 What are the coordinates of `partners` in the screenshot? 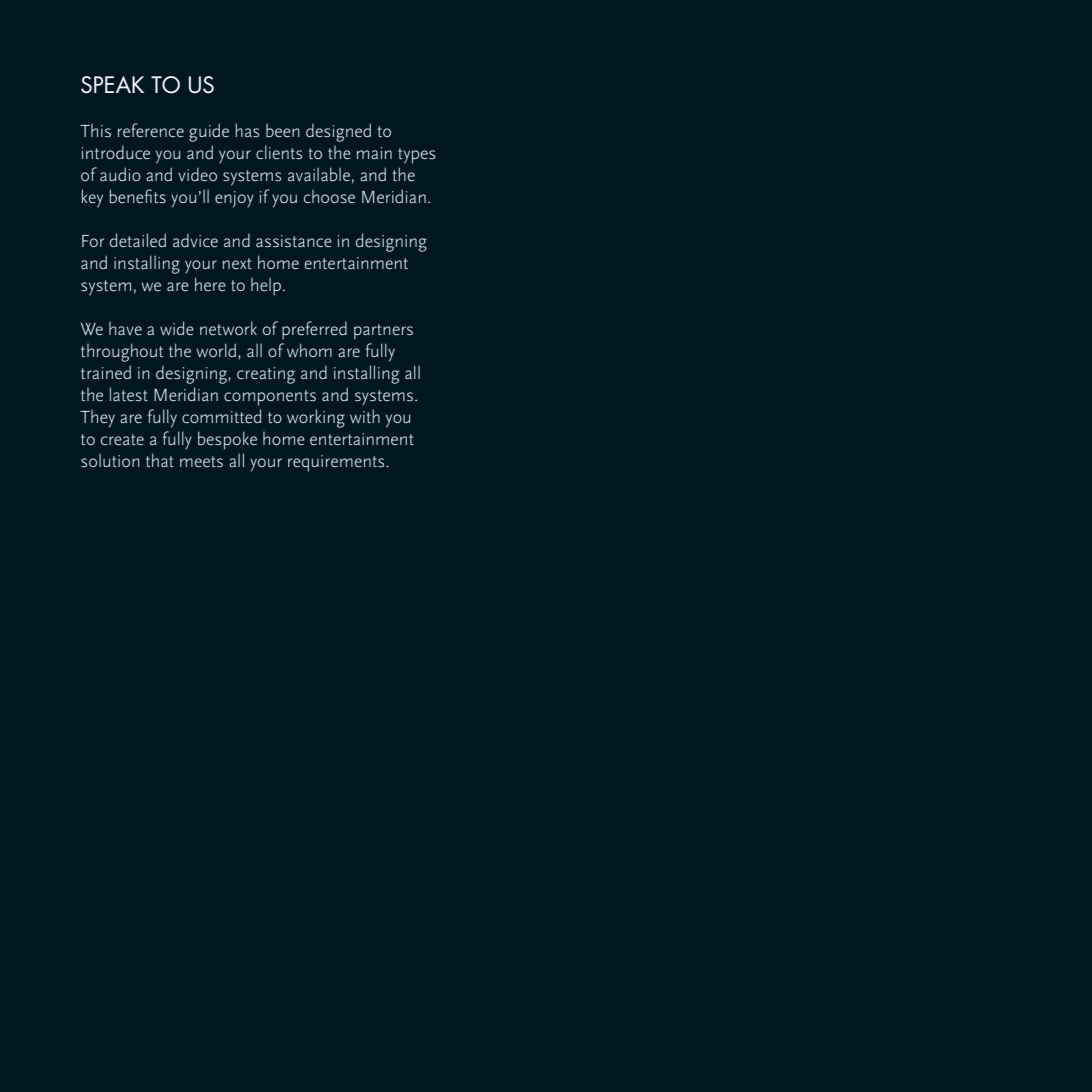 It's located at (383, 332).
